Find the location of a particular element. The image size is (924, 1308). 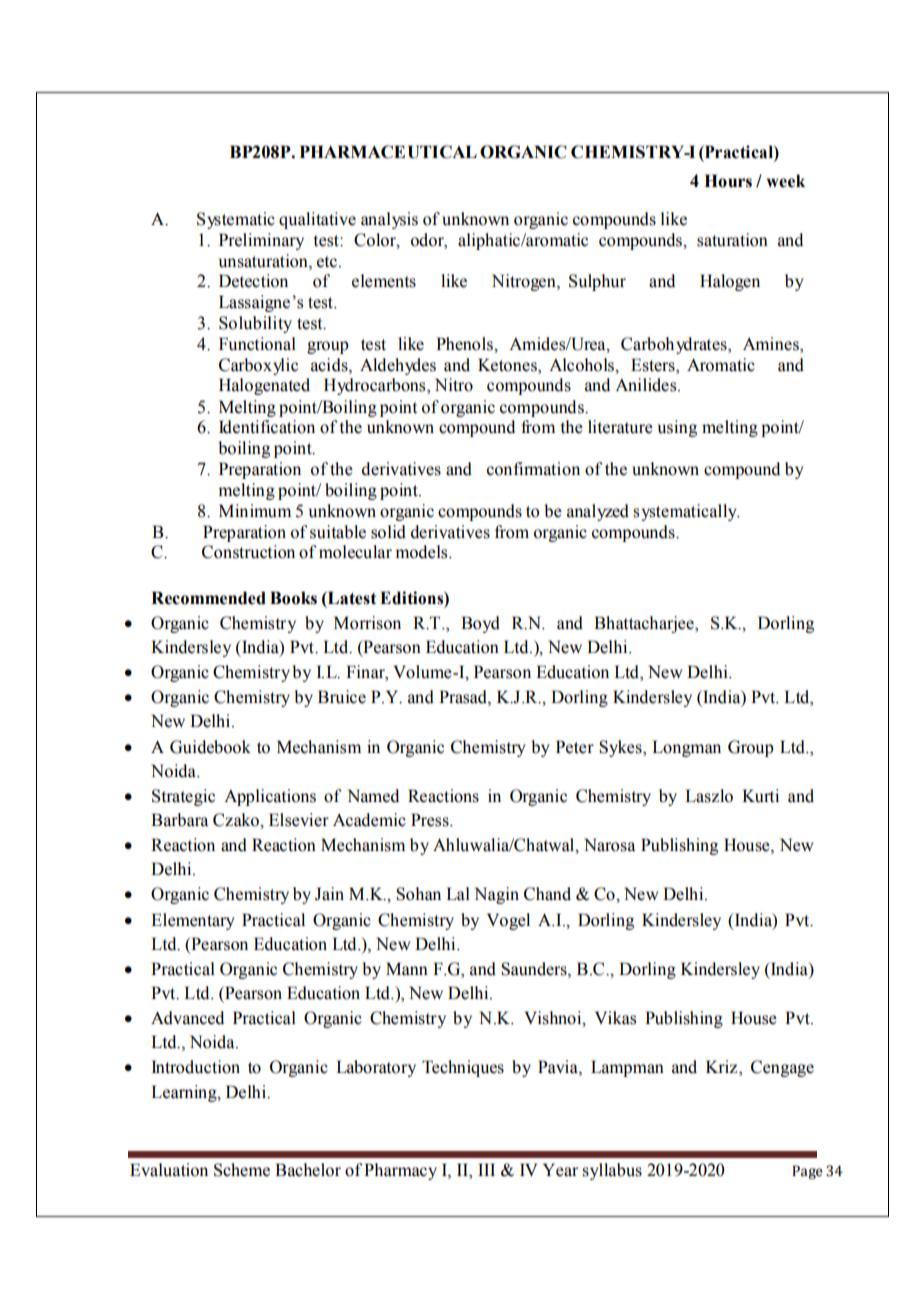

Page is located at coordinates (807, 1172).
